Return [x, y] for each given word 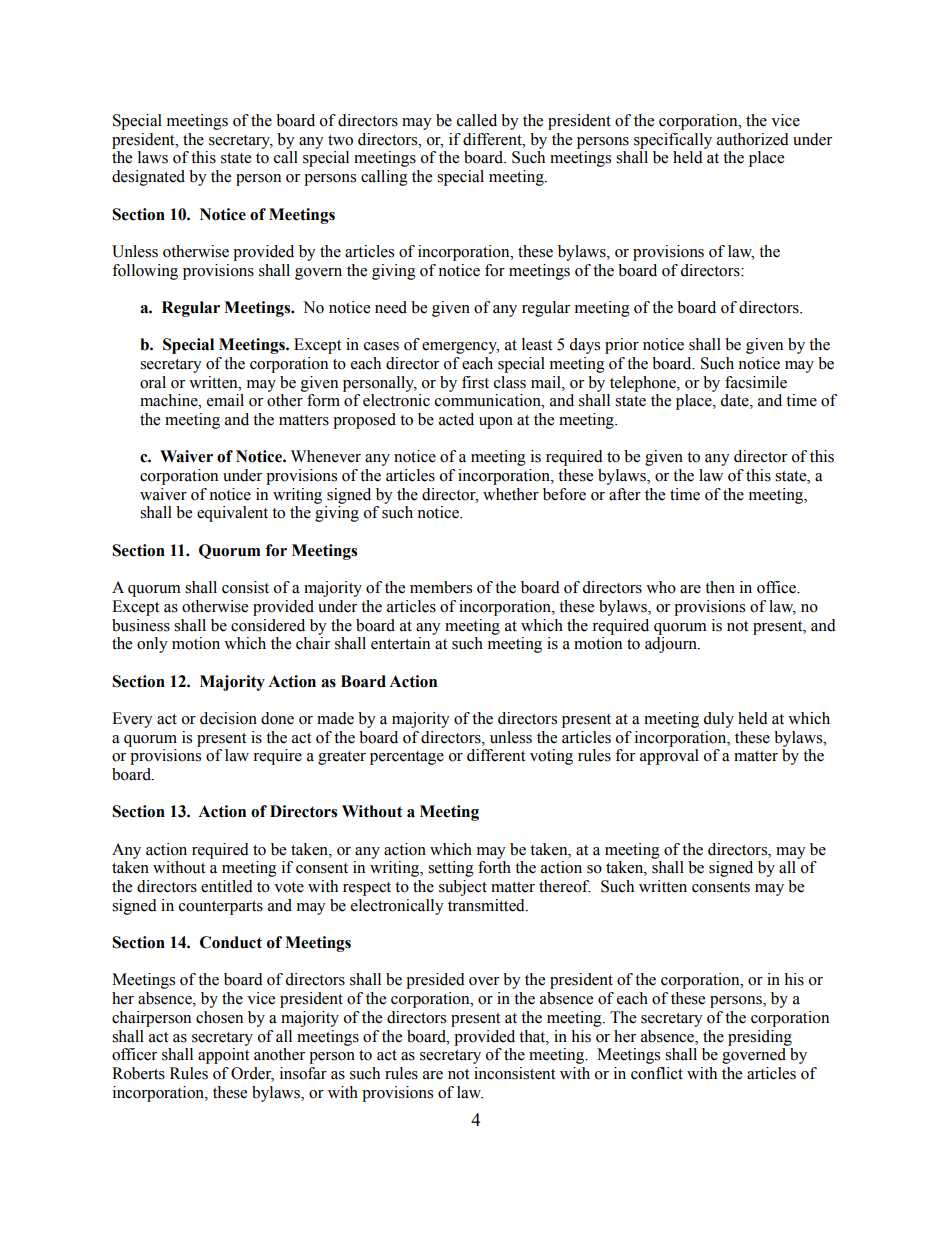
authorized [753, 139]
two [340, 140]
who [661, 587]
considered [268, 625]
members [441, 587]
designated [148, 178]
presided [435, 981]
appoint [223, 1056]
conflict [657, 1073]
